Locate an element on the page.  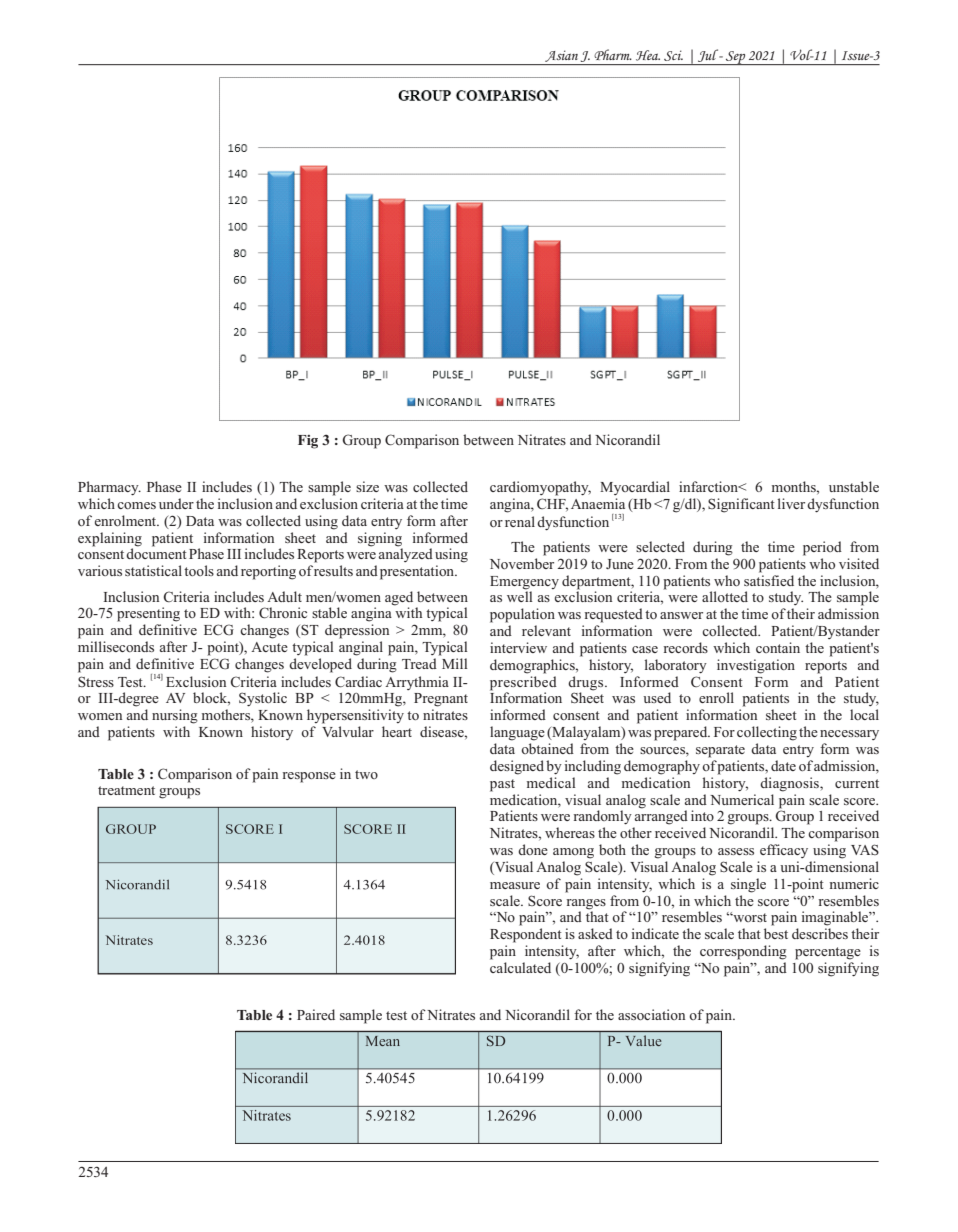
Paired is located at coordinates (316, 1014).
